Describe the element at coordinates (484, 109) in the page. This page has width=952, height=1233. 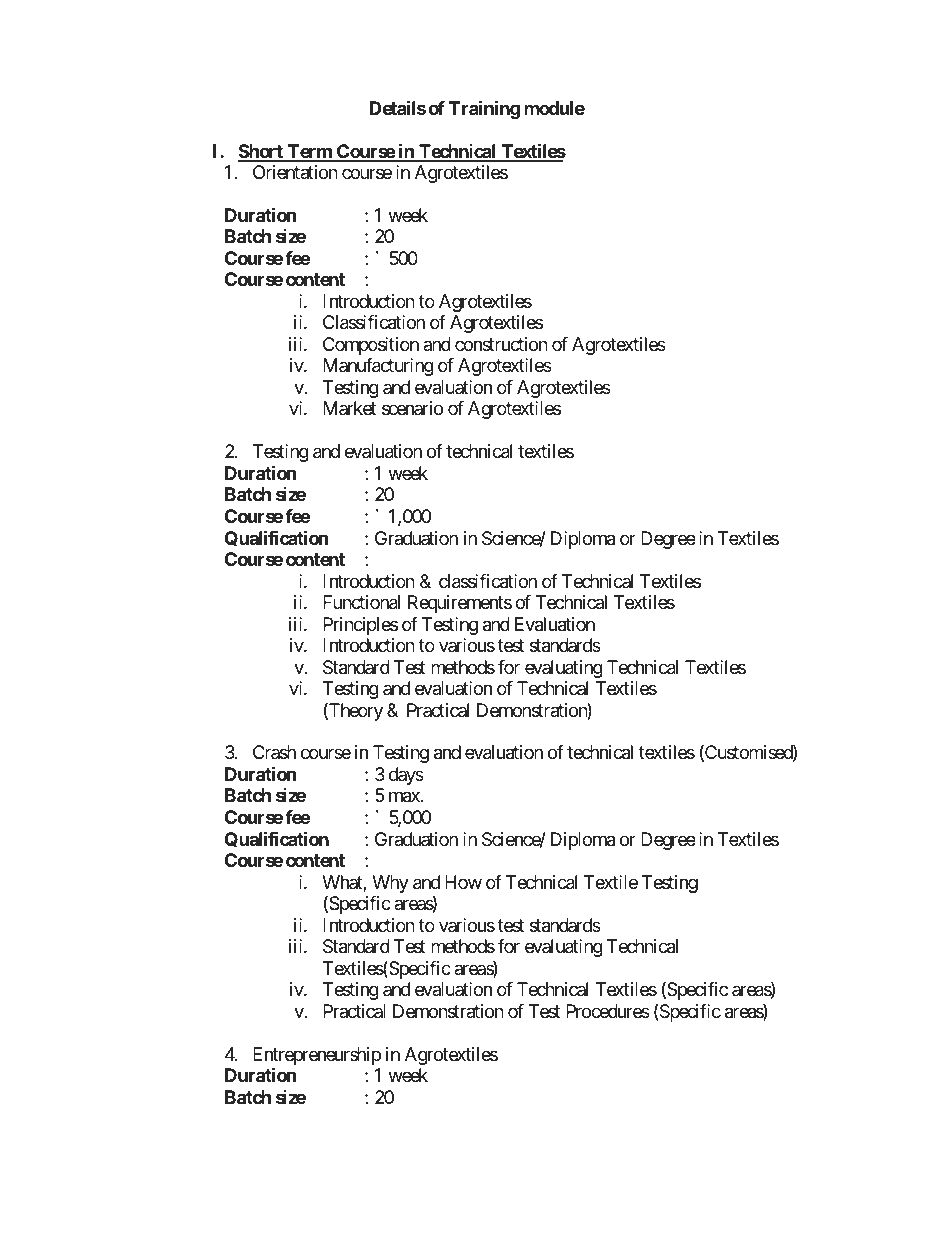
I see `Training` at that location.
